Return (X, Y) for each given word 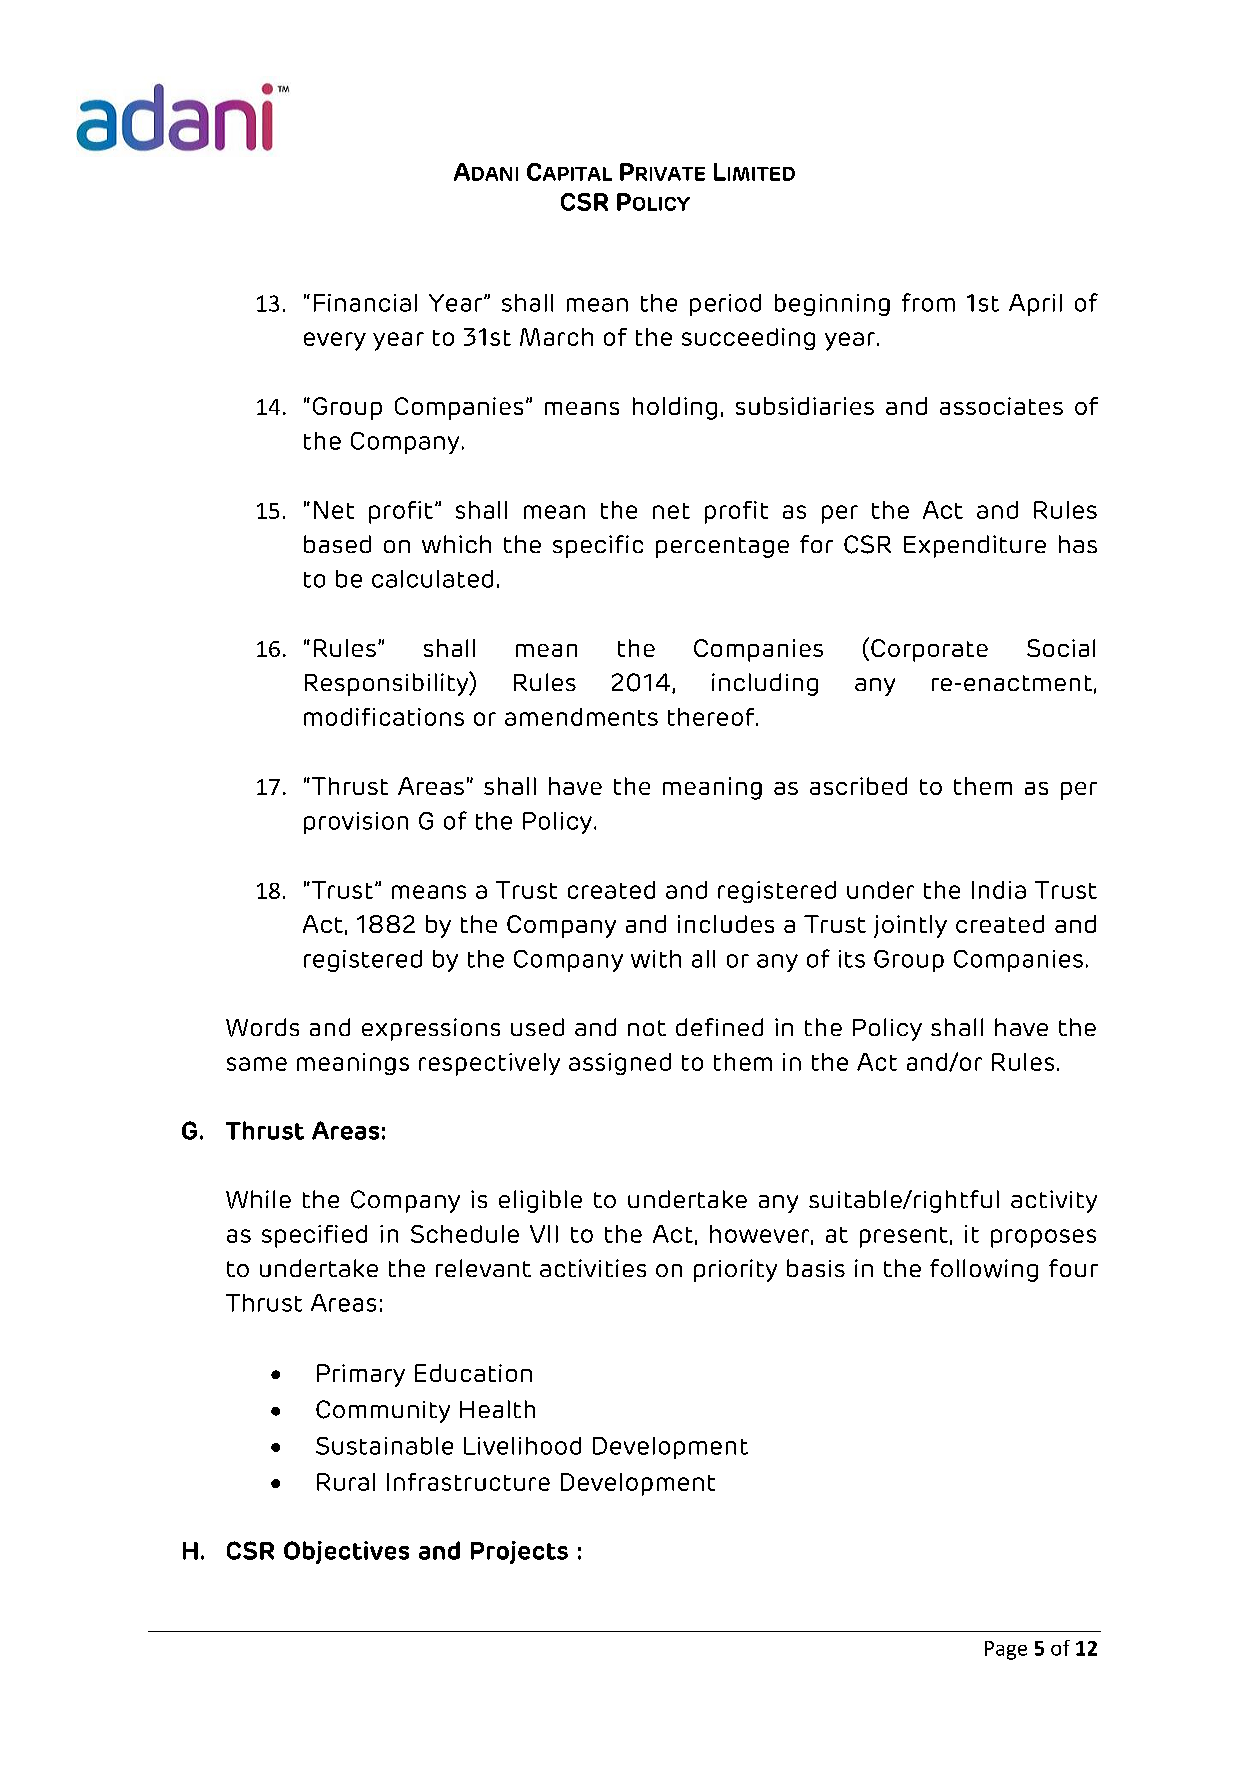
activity (1054, 1201)
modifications (384, 717)
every (335, 341)
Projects (519, 1552)
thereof (712, 717)
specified (314, 1236)
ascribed (858, 786)
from (928, 302)
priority (735, 1270)
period (725, 305)
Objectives (346, 1552)
